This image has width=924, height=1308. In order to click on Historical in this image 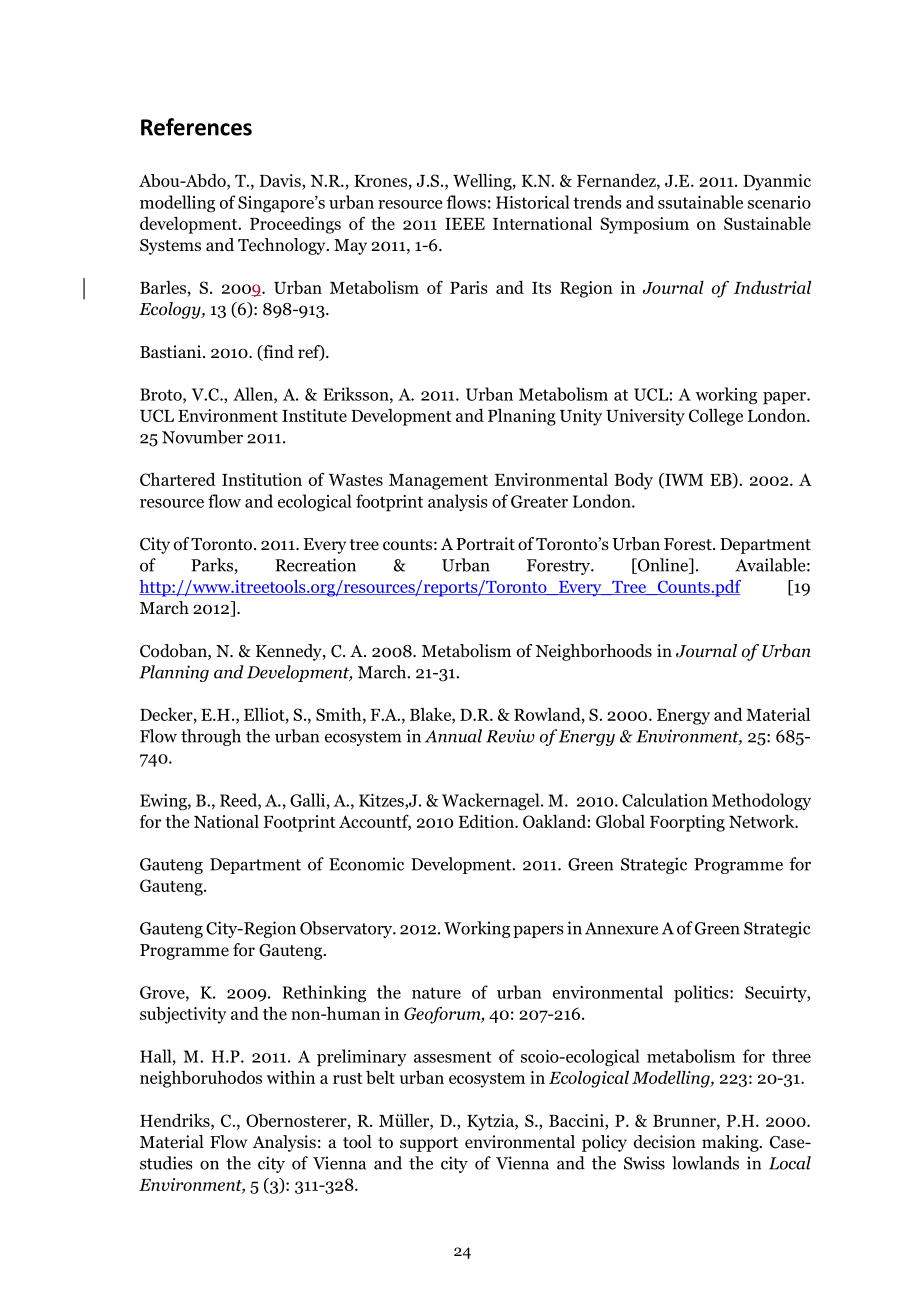, I will do `click(533, 202)`.
